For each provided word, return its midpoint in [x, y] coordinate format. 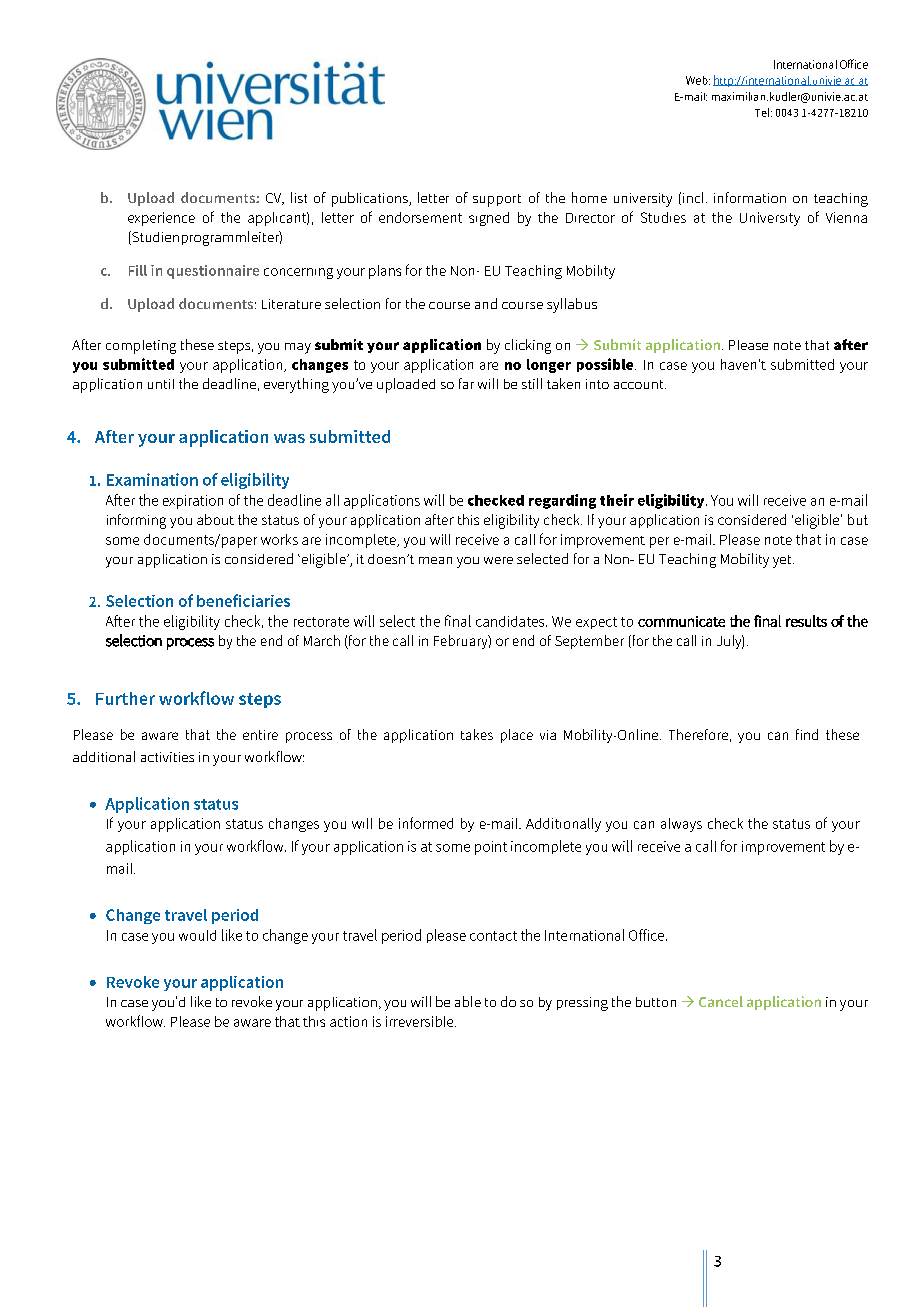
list [299, 197]
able [468, 1001]
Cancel [721, 1001]
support [497, 200]
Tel [763, 112]
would [197, 935]
